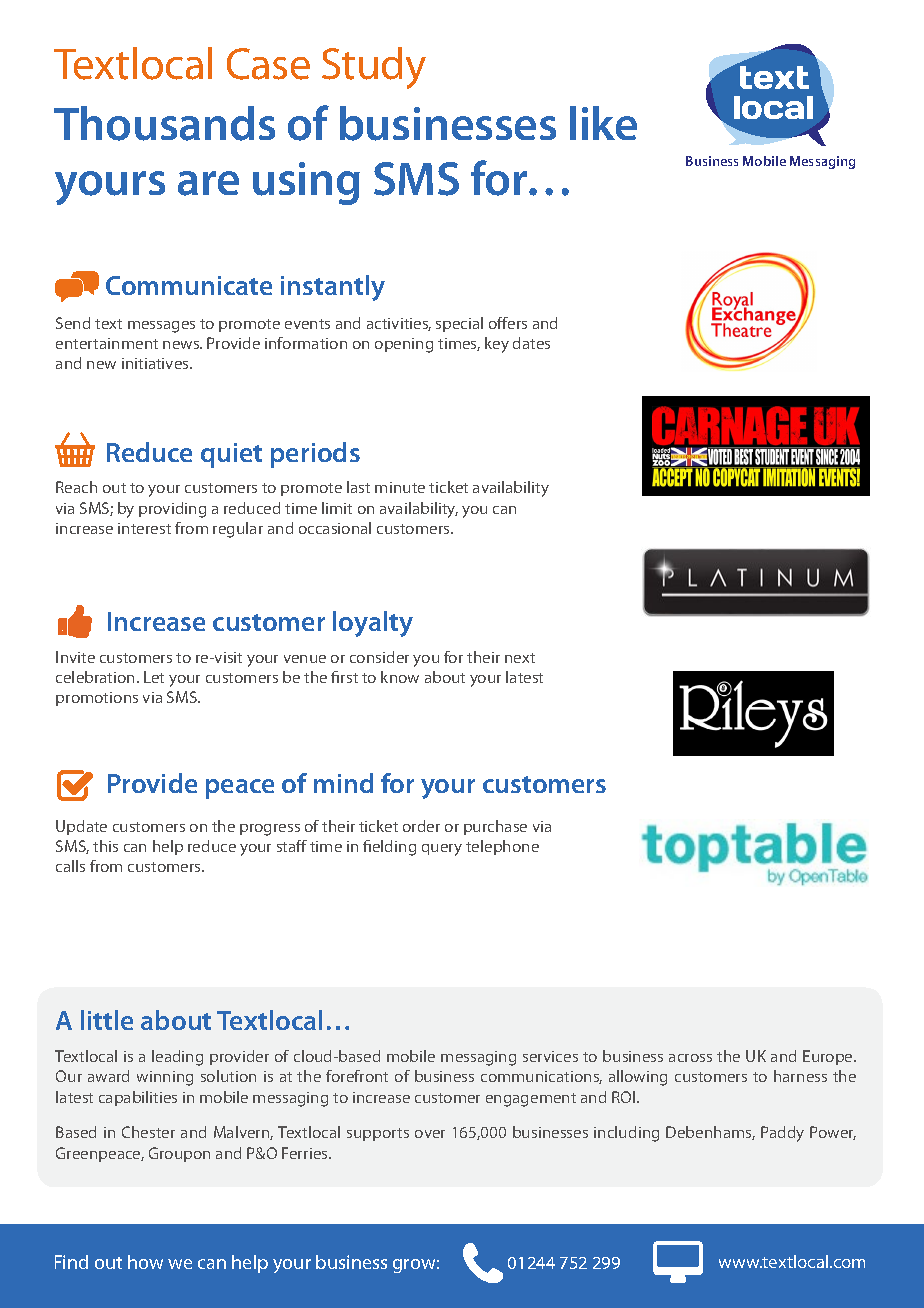 The height and width of the document is (1308, 924). What do you see at coordinates (374, 68) in the document?
I see `Study` at bounding box center [374, 68].
